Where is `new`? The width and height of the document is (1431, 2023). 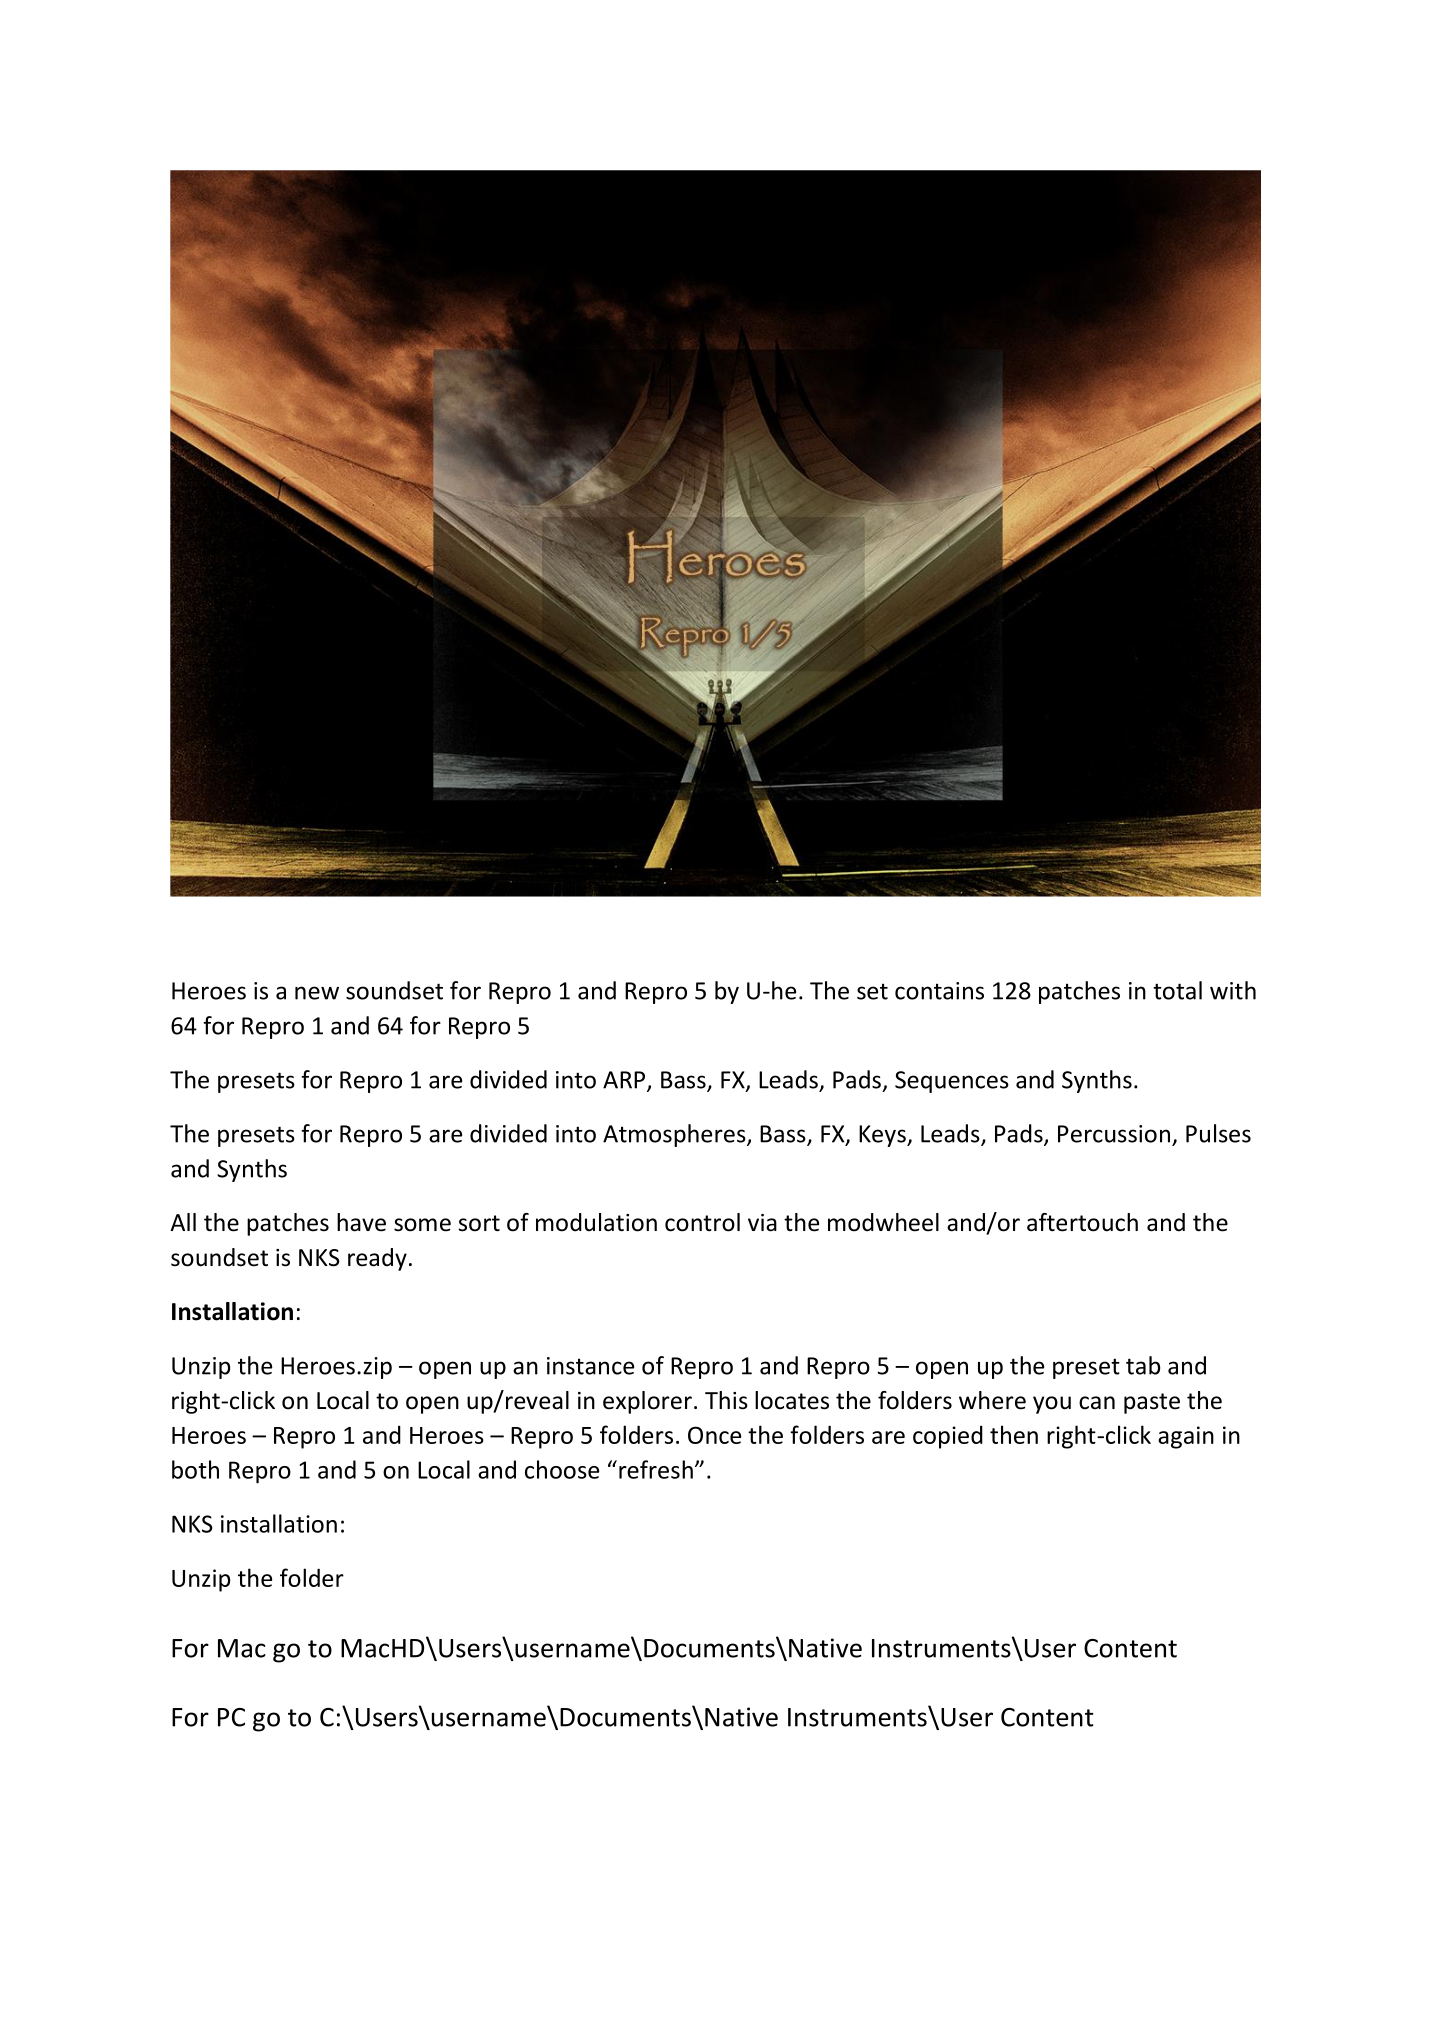 new is located at coordinates (317, 993).
